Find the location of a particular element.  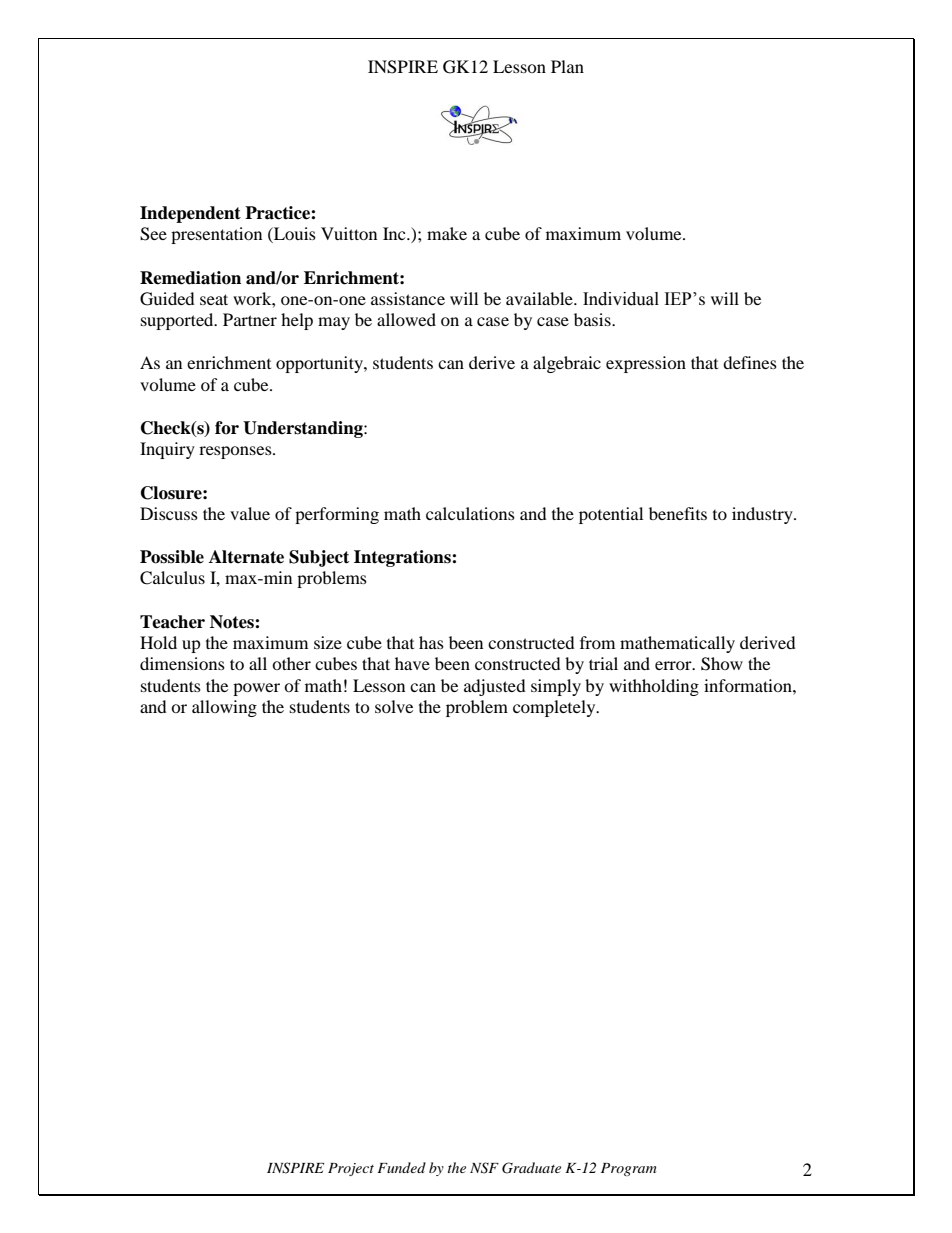

Plan is located at coordinates (567, 66).
